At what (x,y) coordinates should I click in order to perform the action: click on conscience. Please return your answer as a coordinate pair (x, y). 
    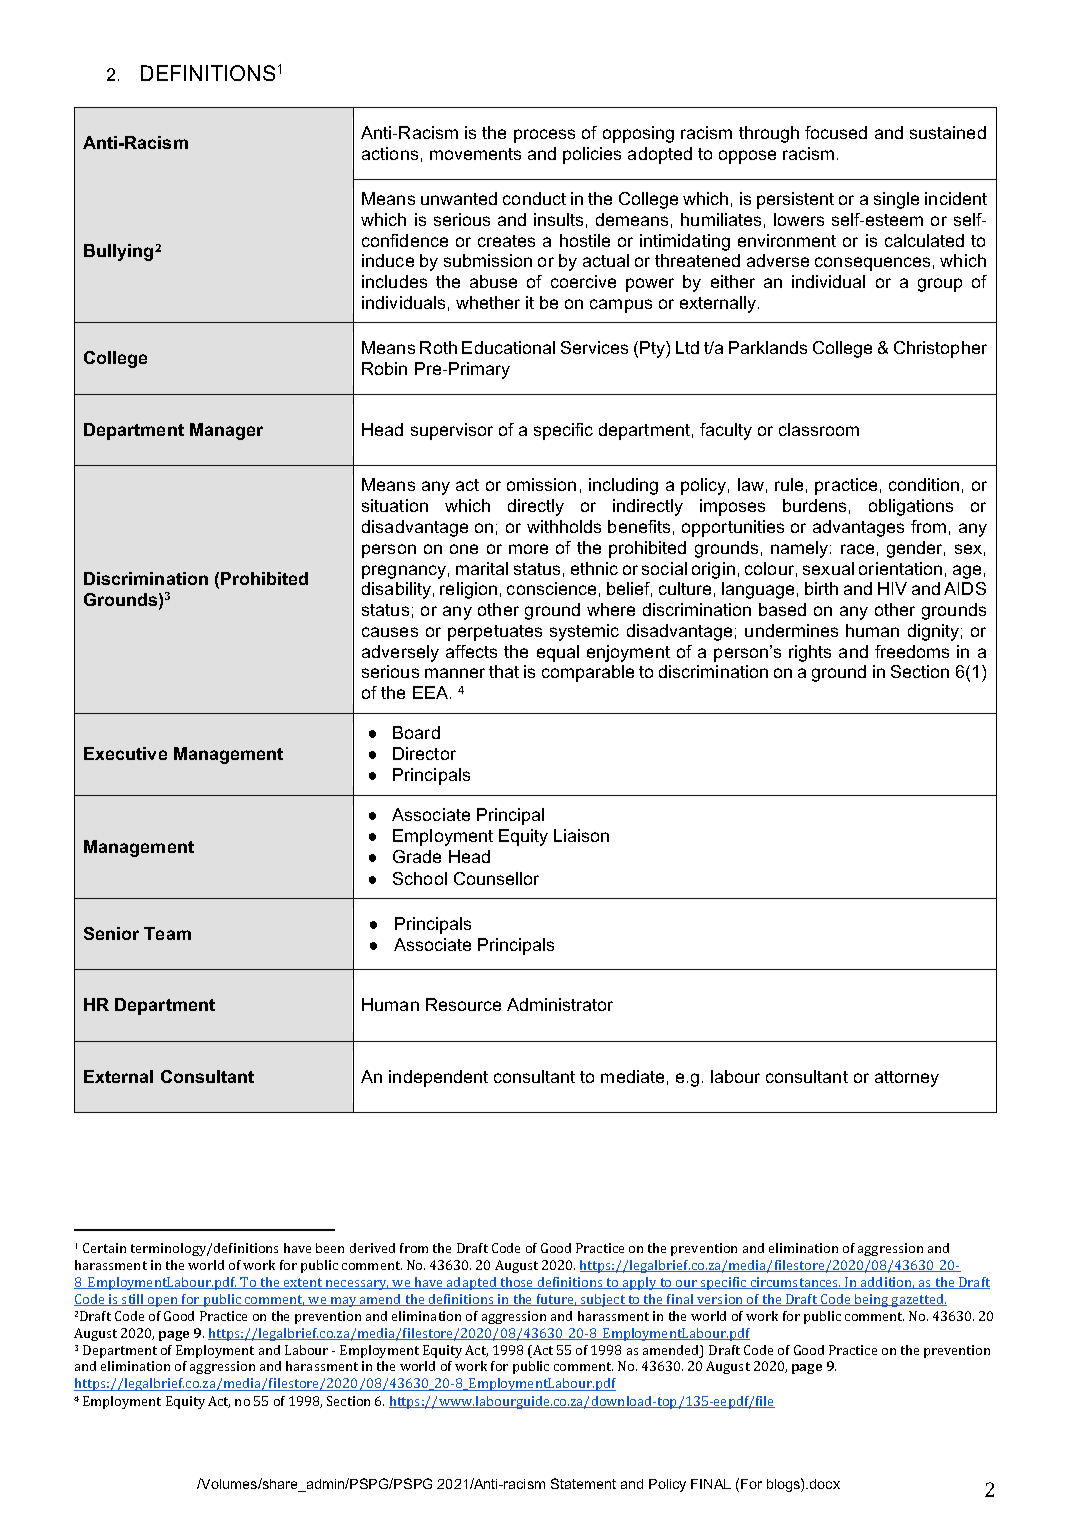
    Looking at the image, I should click on (551, 588).
